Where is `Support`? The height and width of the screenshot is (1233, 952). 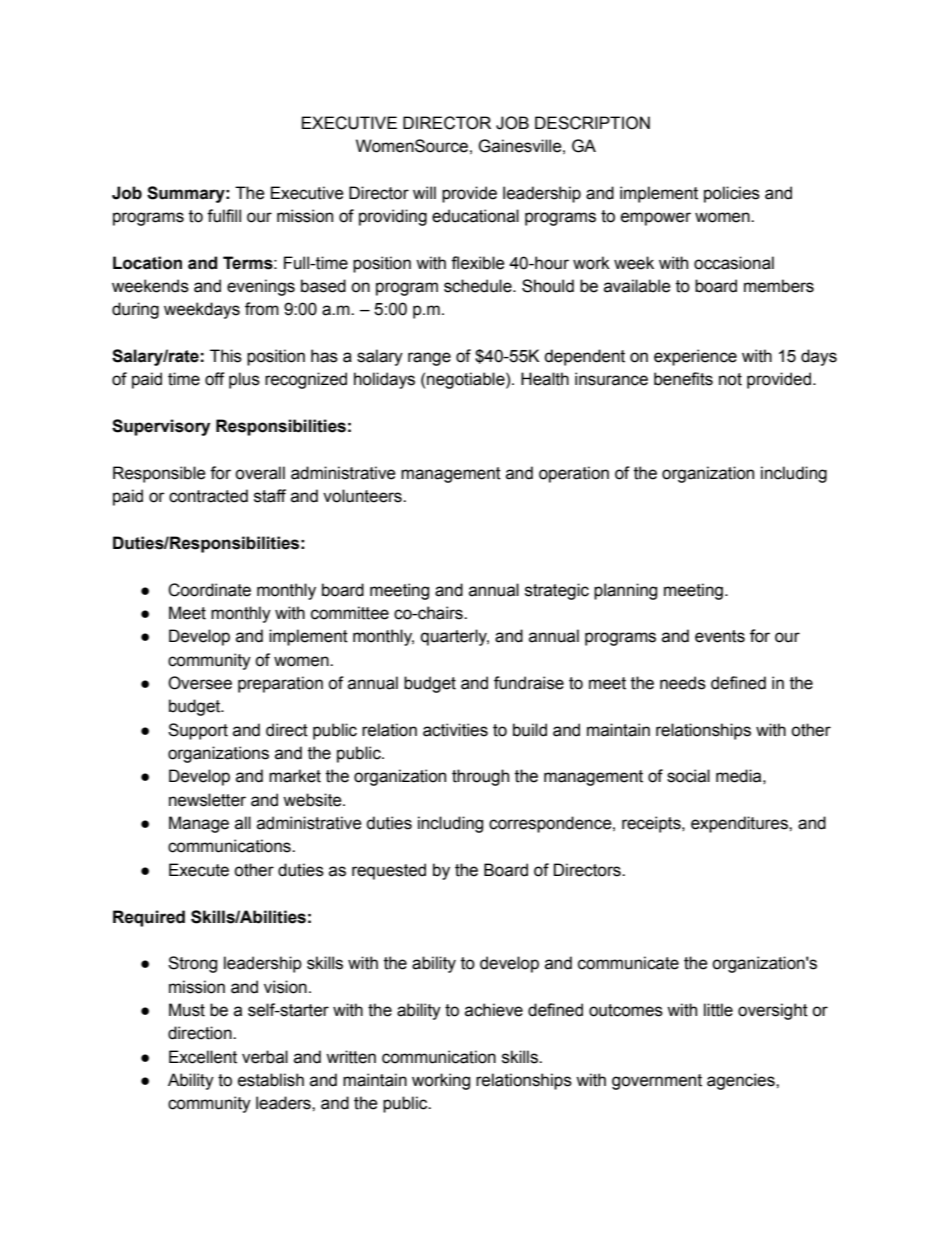
Support is located at coordinates (198, 731).
